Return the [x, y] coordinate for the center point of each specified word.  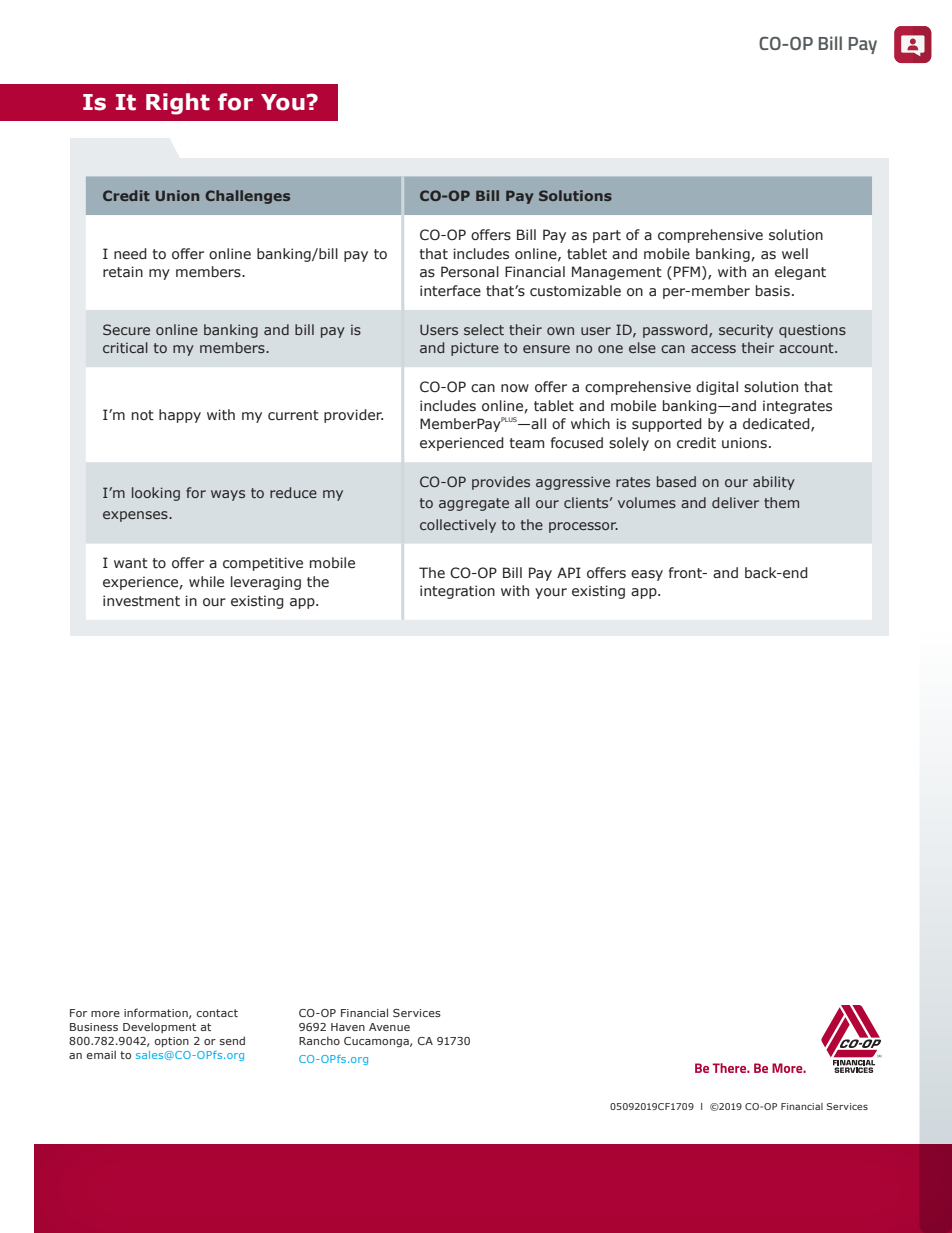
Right [178, 104]
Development [159, 1027]
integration [457, 592]
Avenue [389, 1027]
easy [647, 575]
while [206, 581]
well [795, 253]
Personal [470, 272]
